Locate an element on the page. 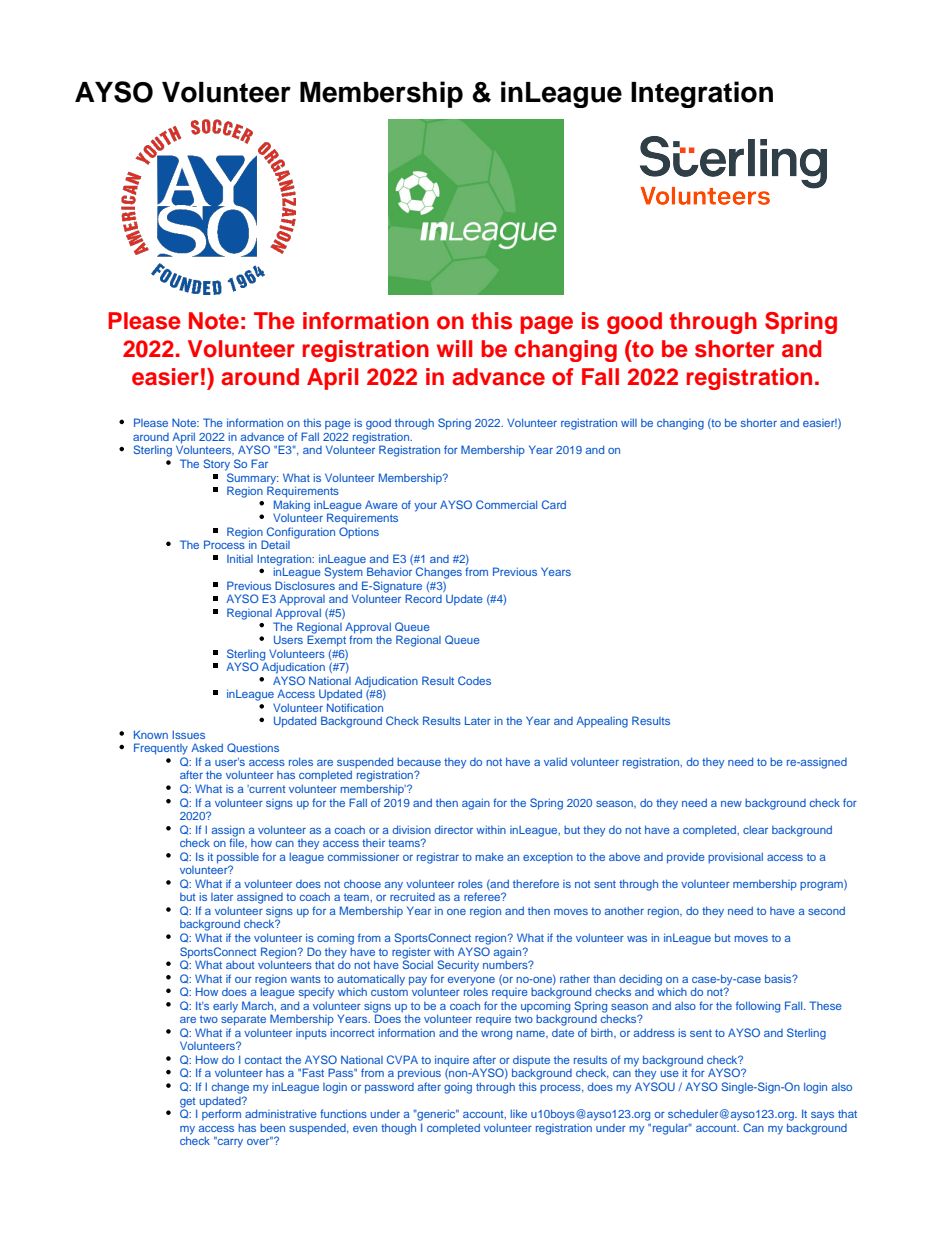 This document has width=952, height=1233. like is located at coordinates (519, 1113).
